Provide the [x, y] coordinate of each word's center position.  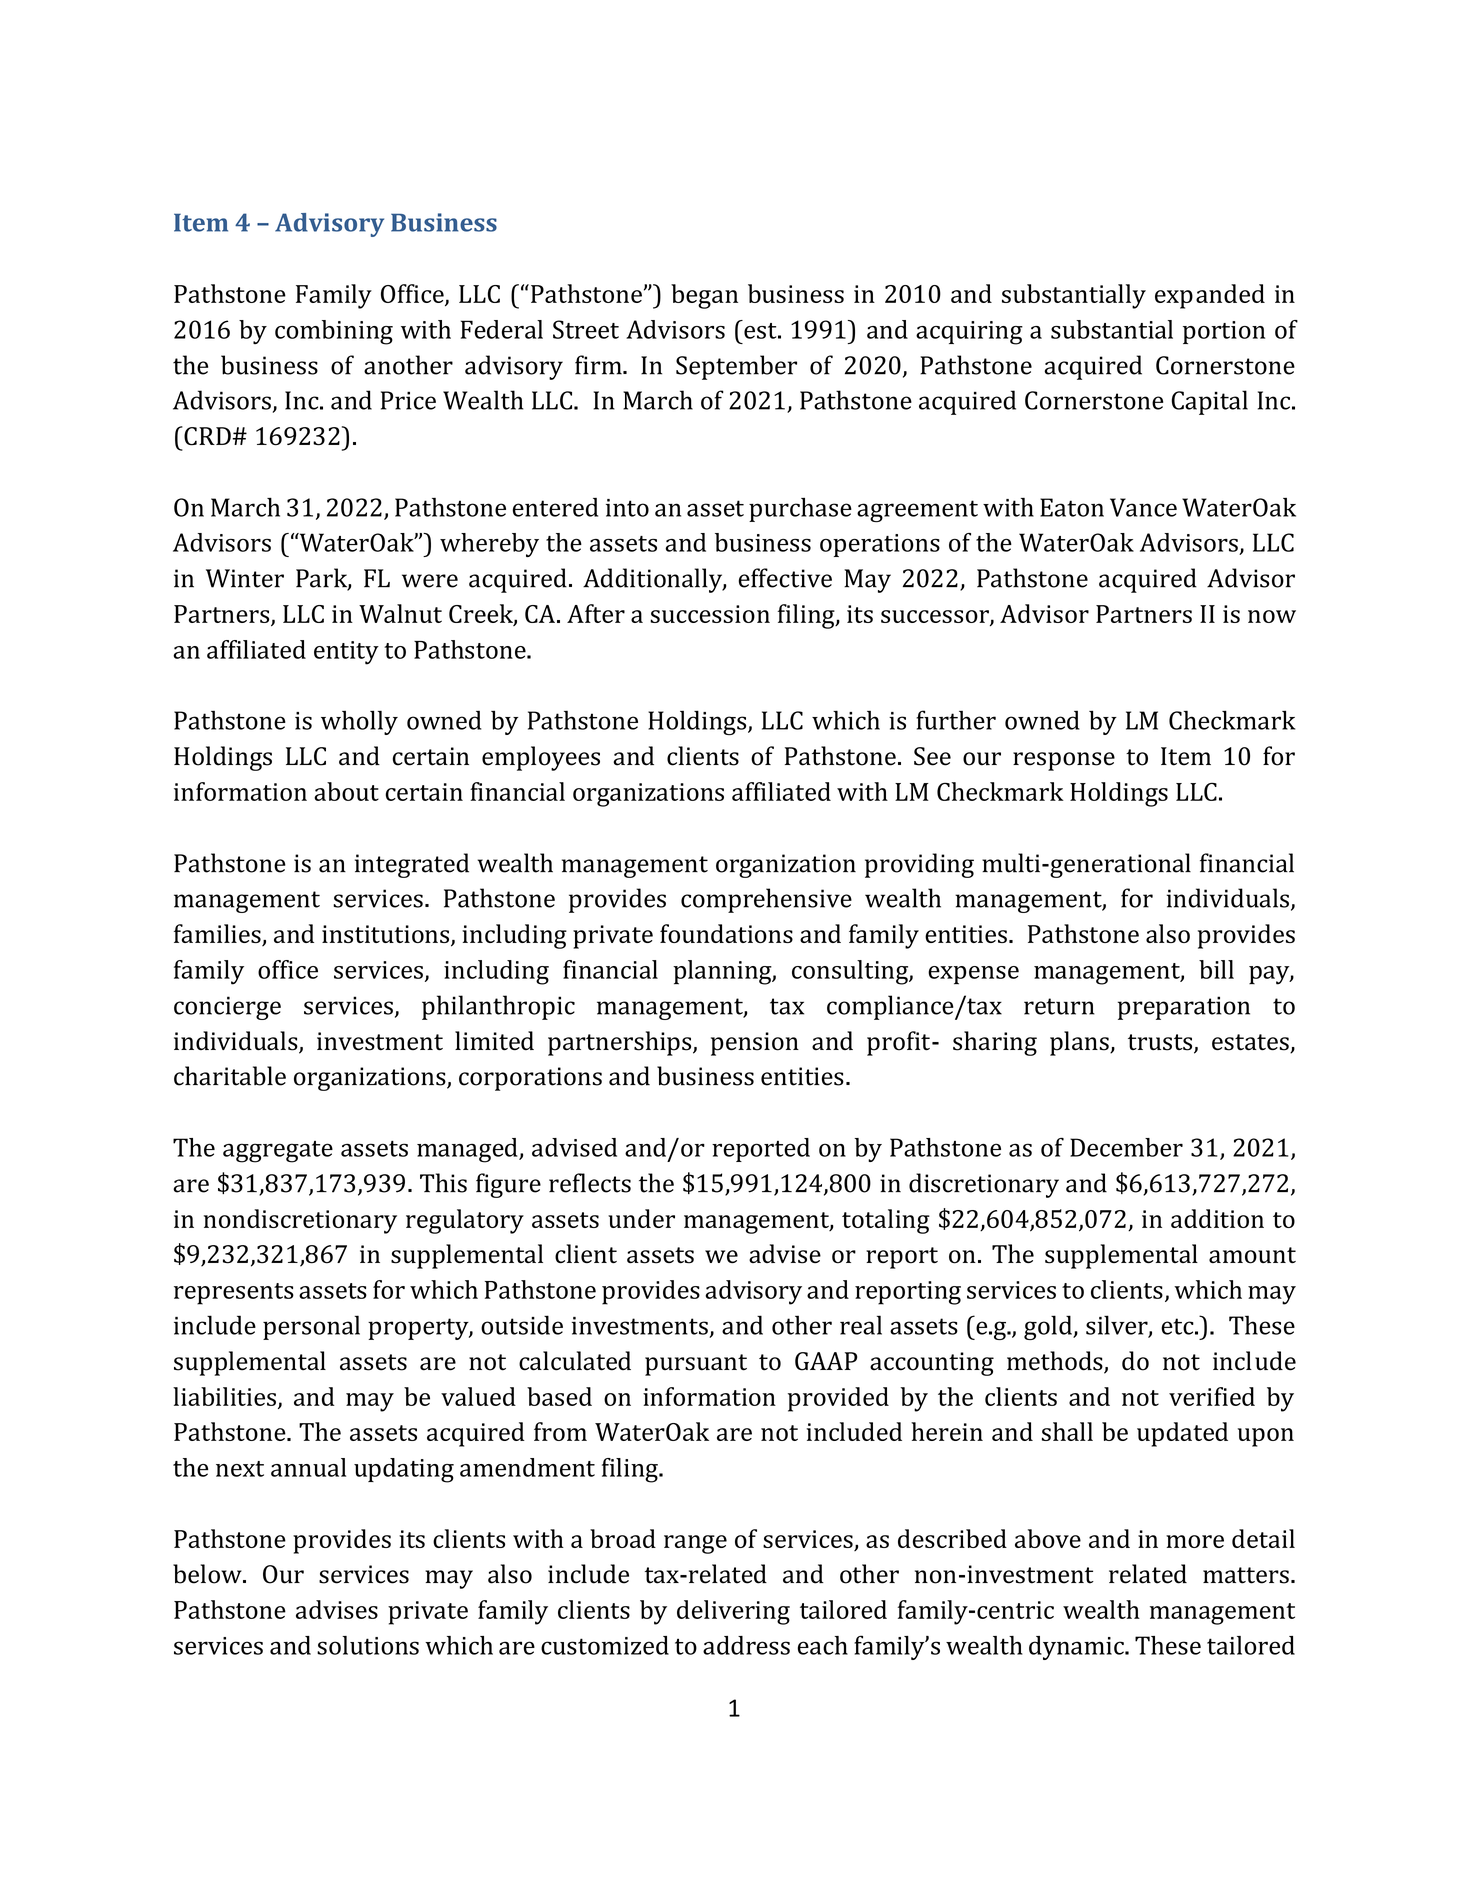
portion [1224, 332]
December [1126, 1147]
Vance [1143, 507]
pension [755, 1044]
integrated [412, 865]
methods [1056, 1362]
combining [334, 332]
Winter [245, 578]
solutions [368, 1645]
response [1064, 761]
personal [311, 1327]
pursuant [696, 1365]
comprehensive [766, 900]
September [736, 367]
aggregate [278, 1152]
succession [710, 614]
